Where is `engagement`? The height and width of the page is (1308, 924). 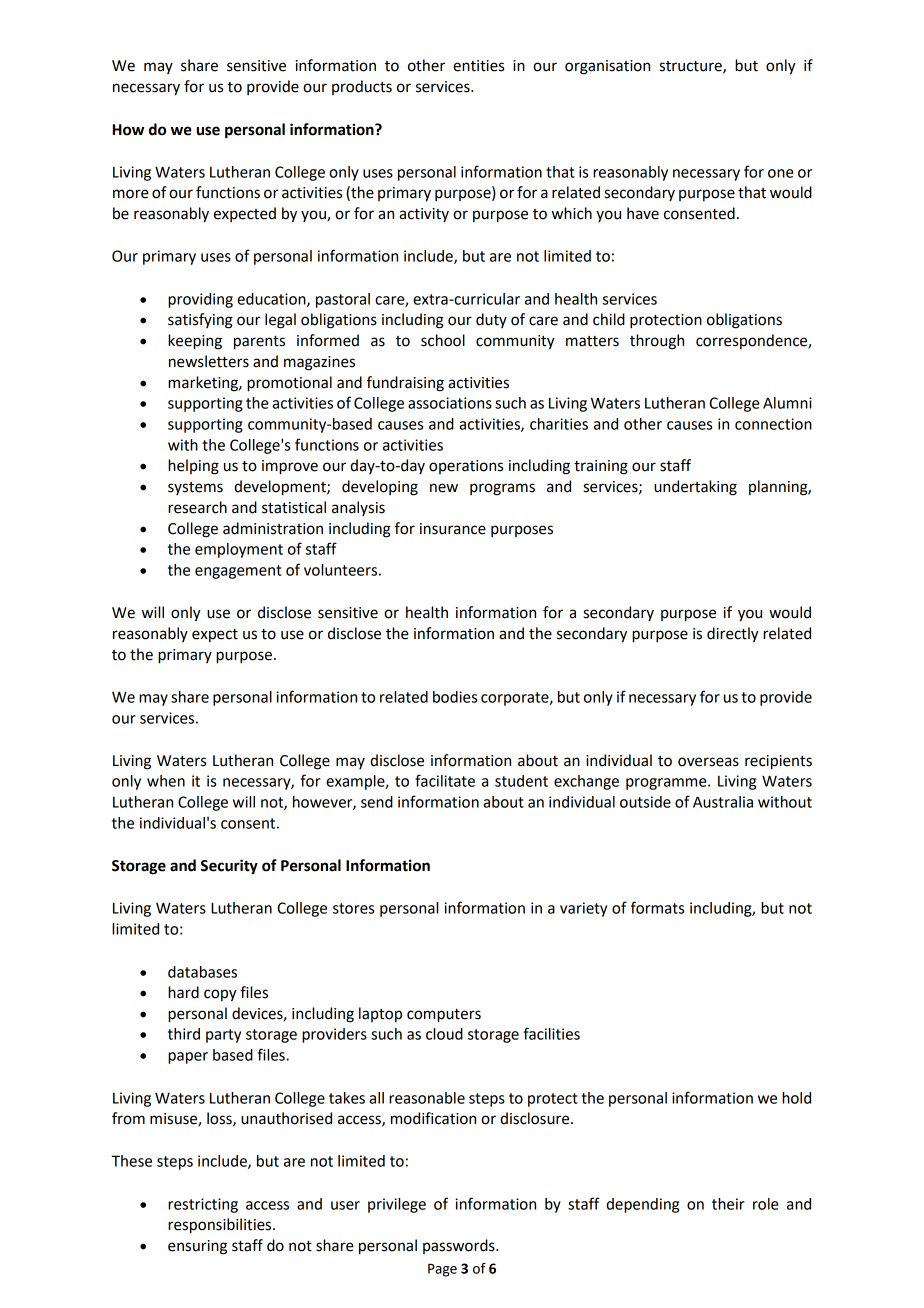 engagement is located at coordinates (238, 572).
